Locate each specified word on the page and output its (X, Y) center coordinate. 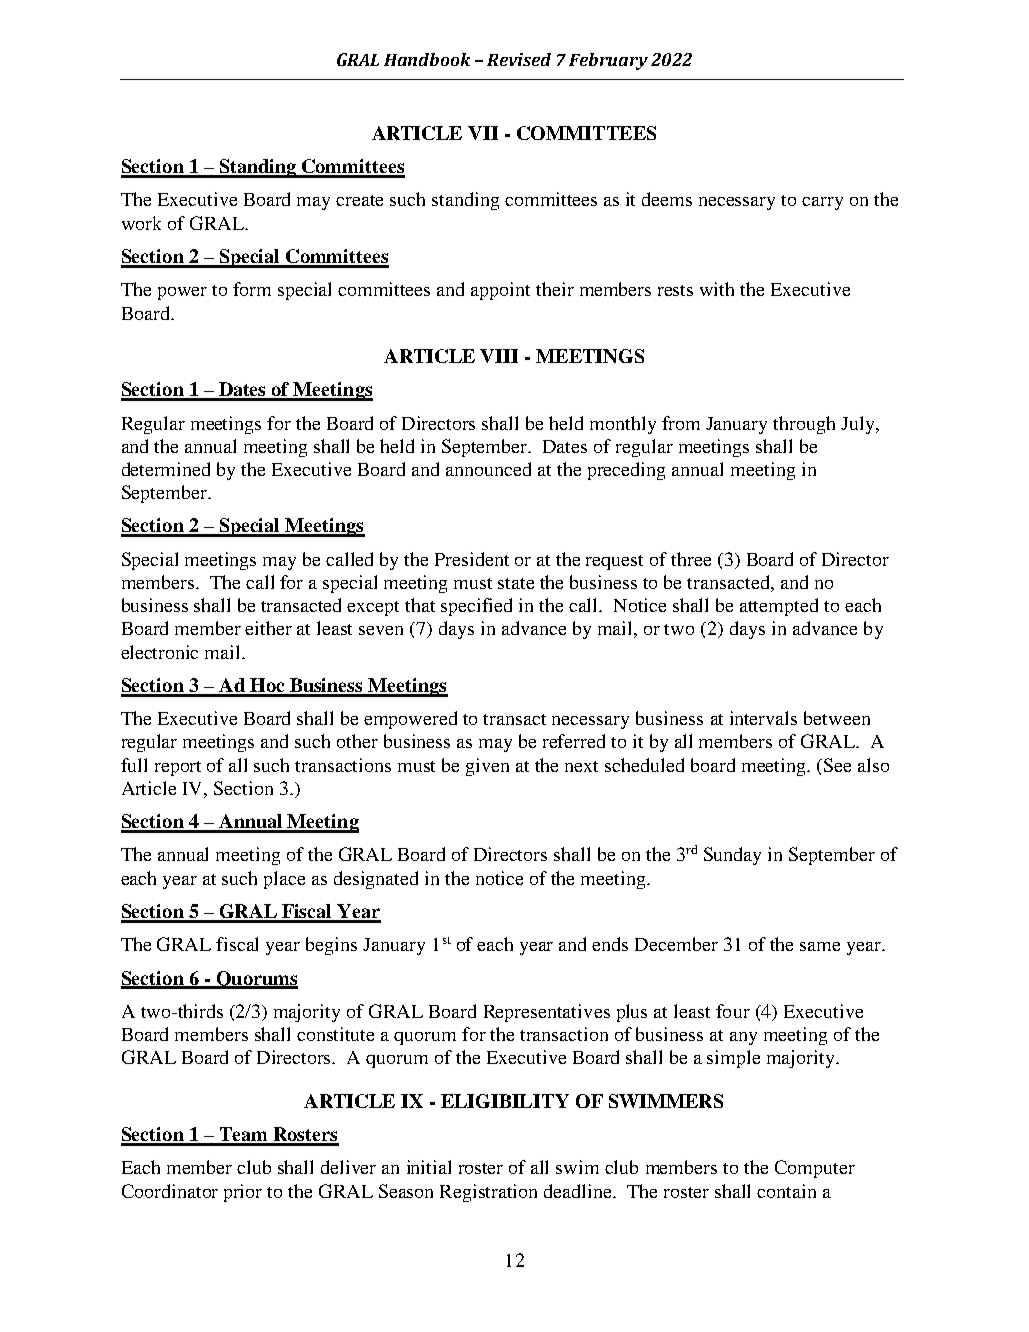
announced (488, 469)
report (178, 768)
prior (243, 1193)
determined (166, 469)
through (804, 425)
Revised (519, 59)
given (487, 767)
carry (822, 203)
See (837, 765)
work (141, 223)
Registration (488, 1193)
